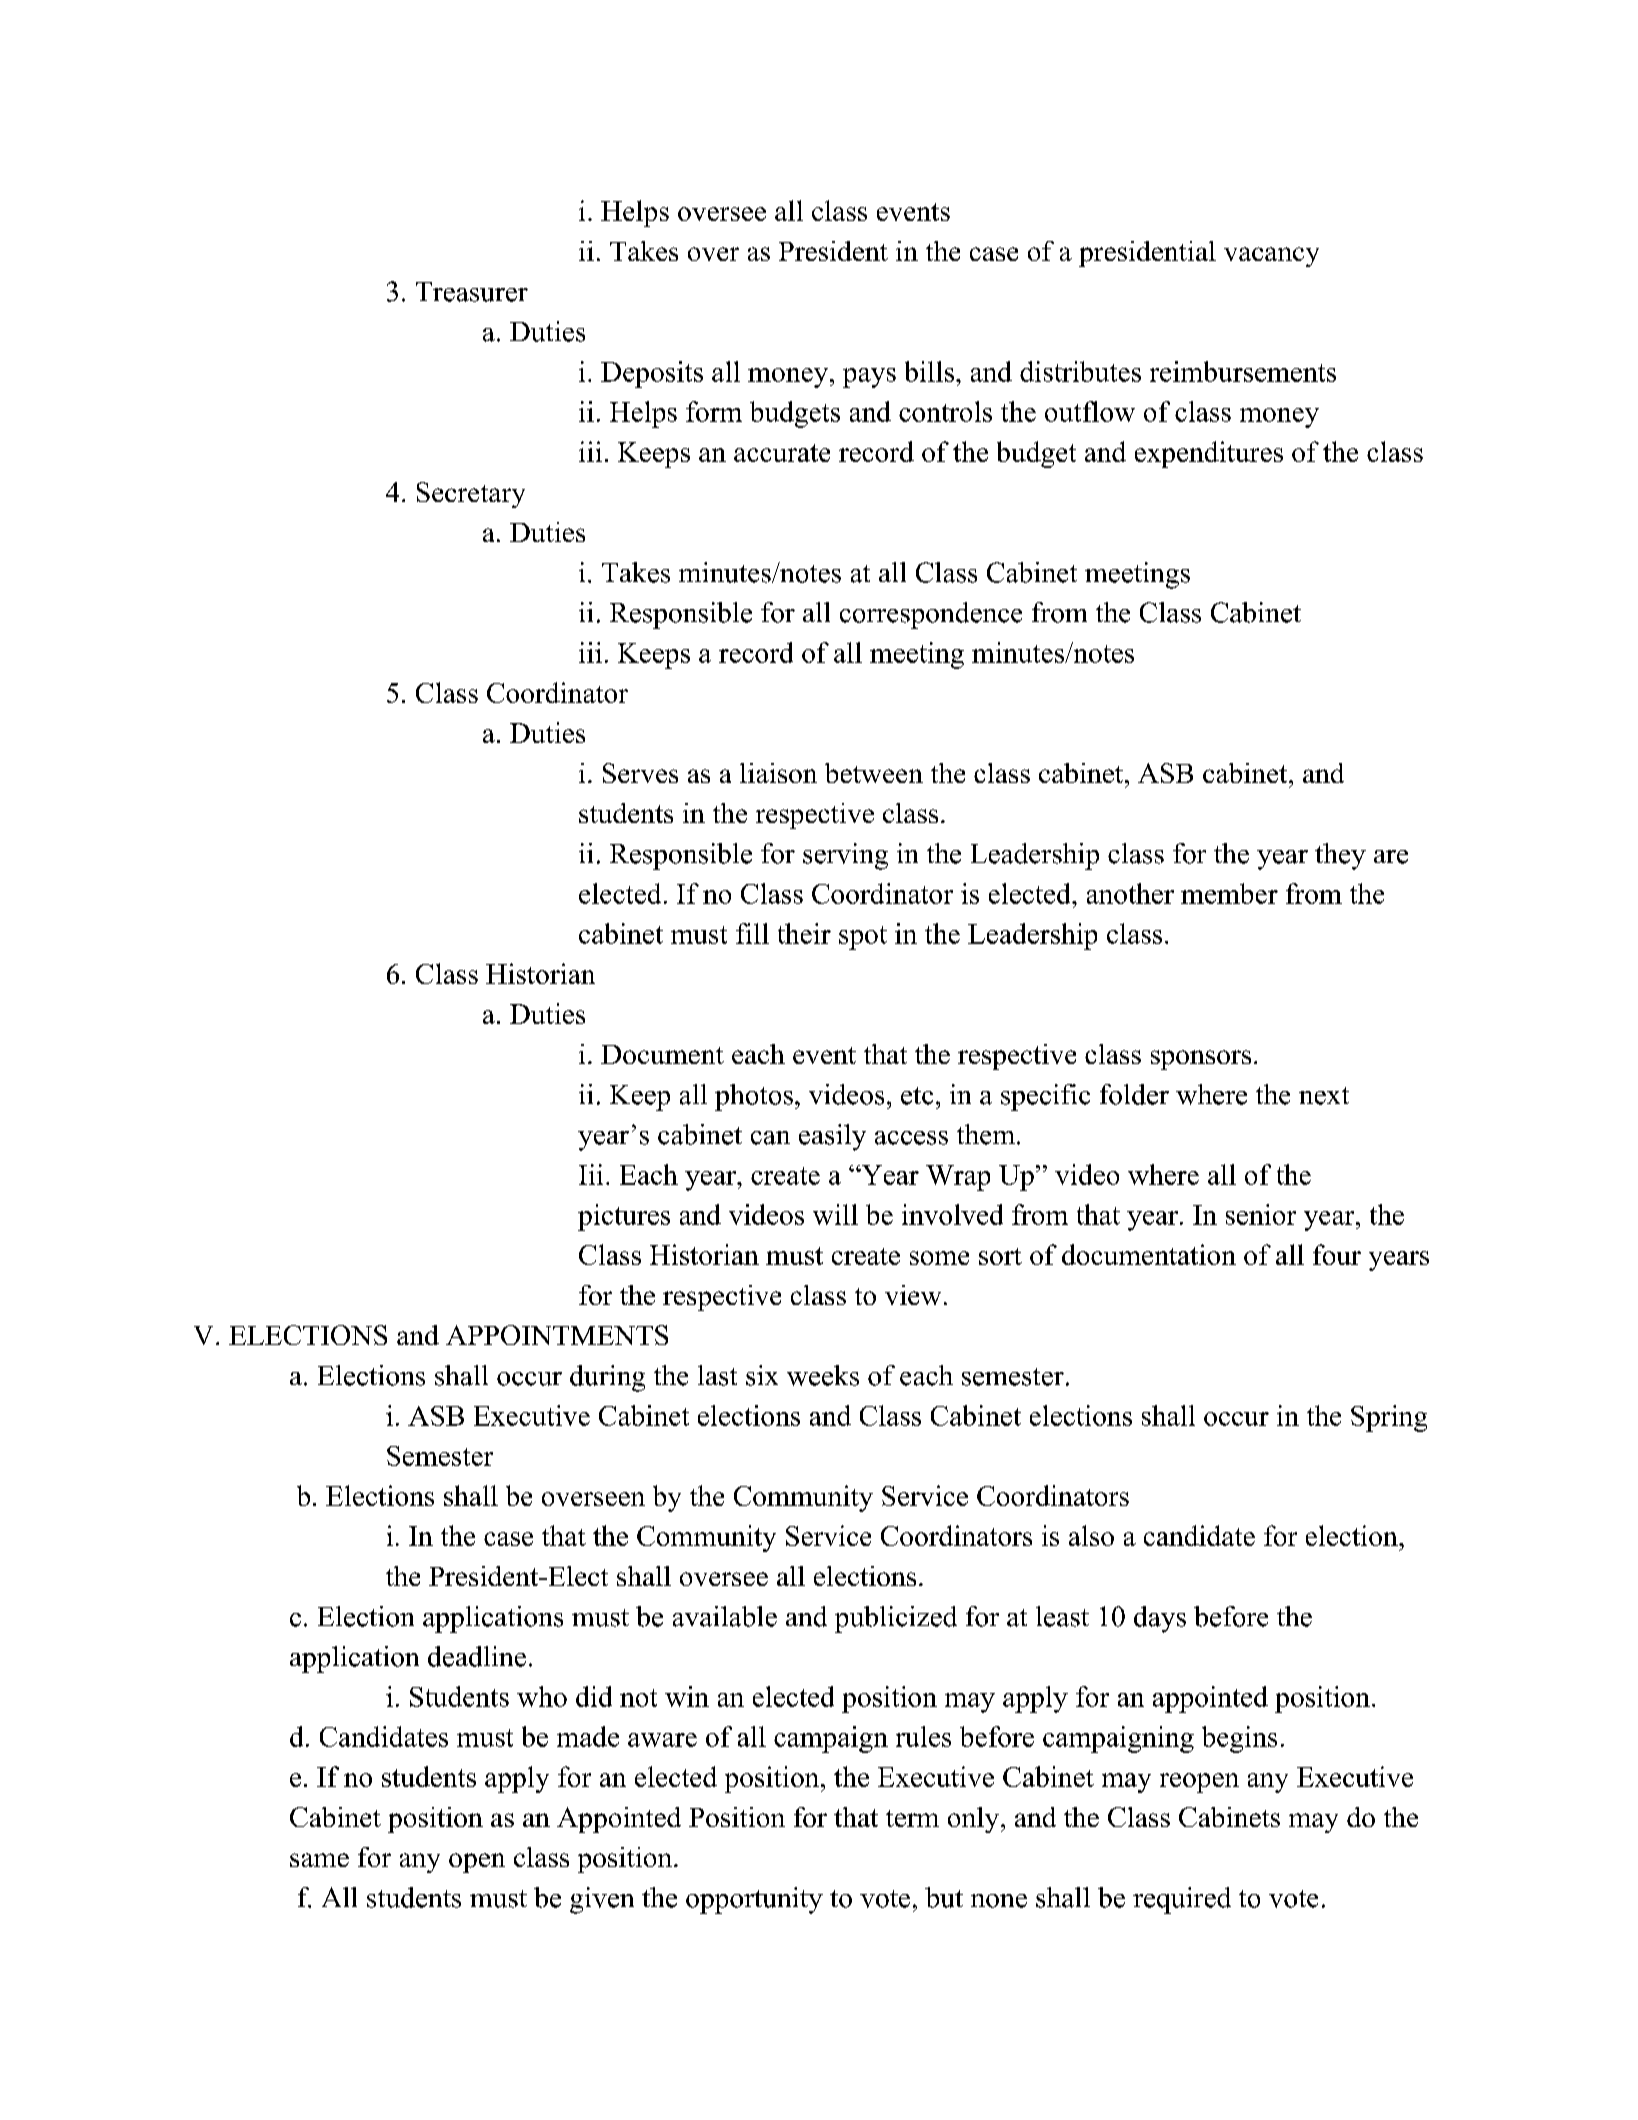 The width and height of the document is (1638, 2120). What do you see at coordinates (896, 1619) in the document?
I see `publicized` at bounding box center [896, 1619].
